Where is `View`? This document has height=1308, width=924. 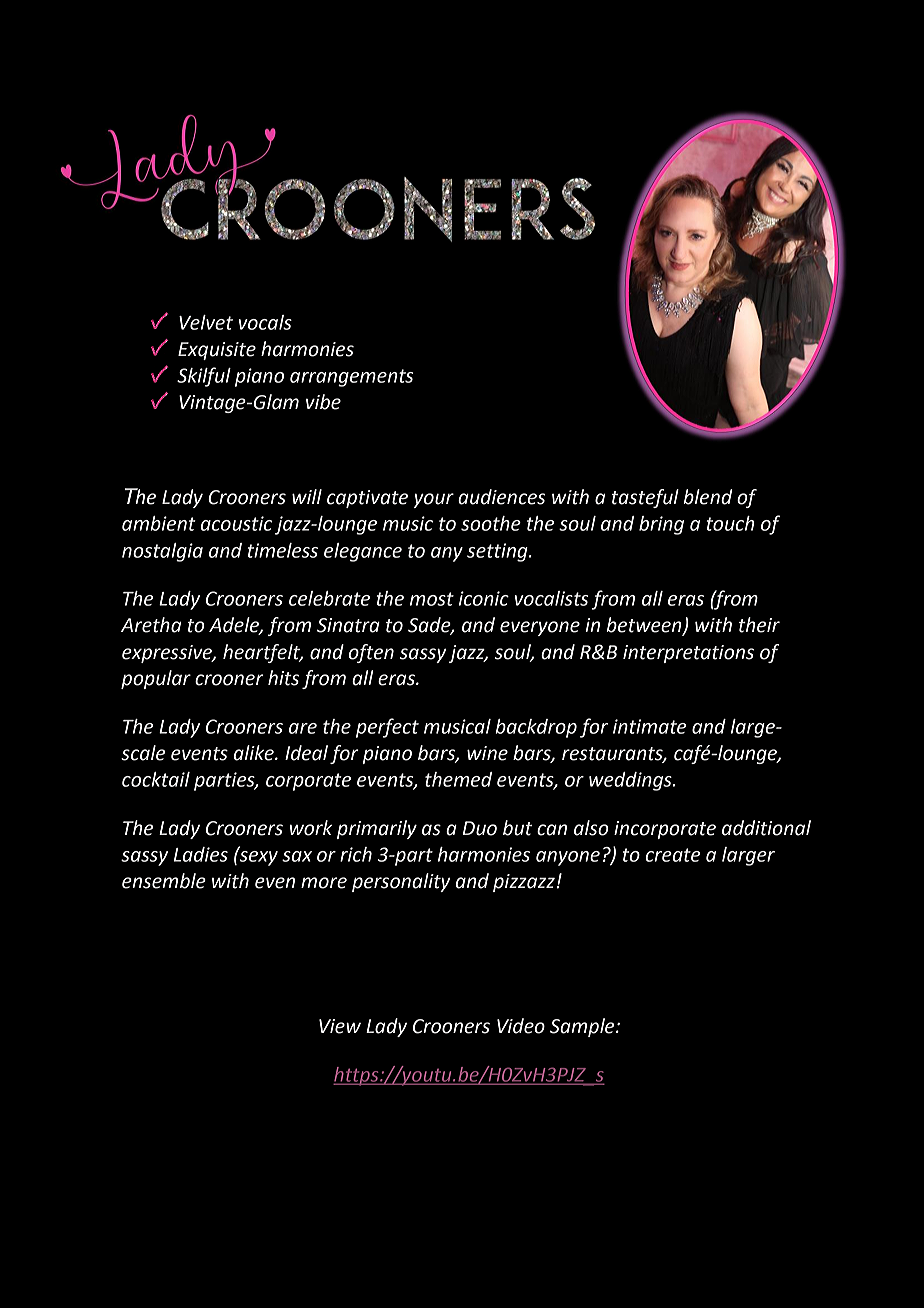 View is located at coordinates (340, 1026).
